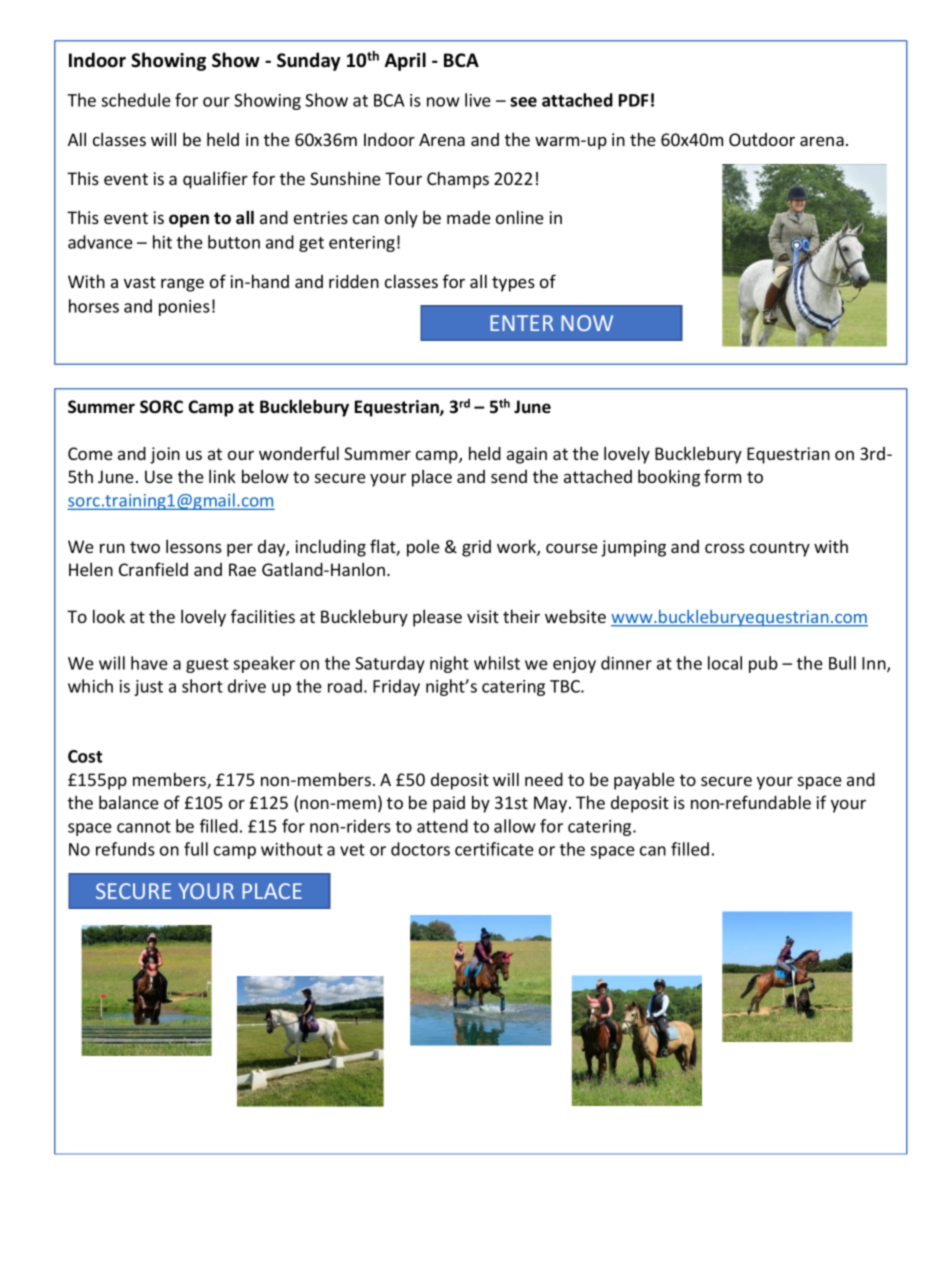  I want to click on ponies, so click(184, 308).
